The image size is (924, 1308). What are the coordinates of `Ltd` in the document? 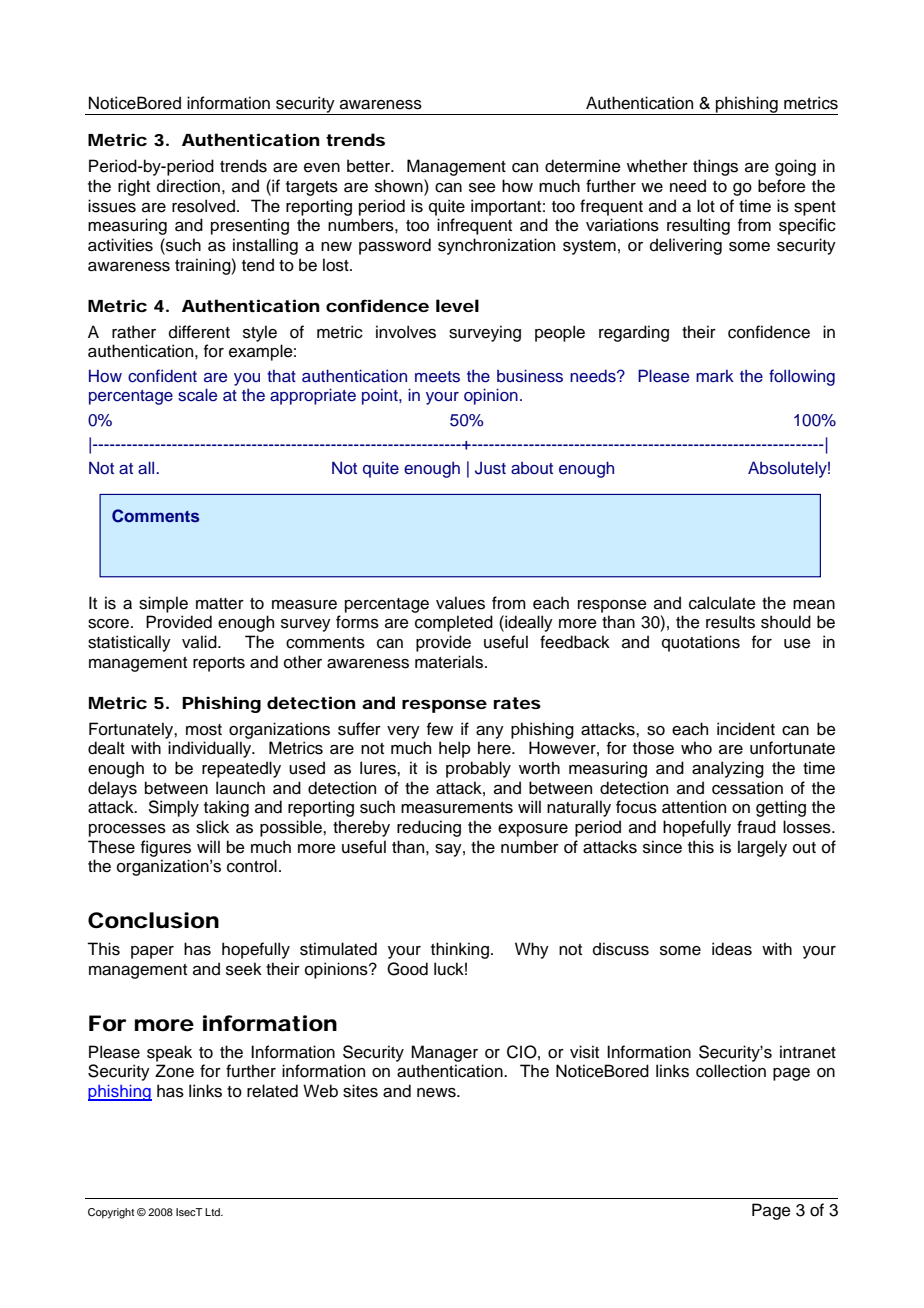 It's located at (213, 1212).
